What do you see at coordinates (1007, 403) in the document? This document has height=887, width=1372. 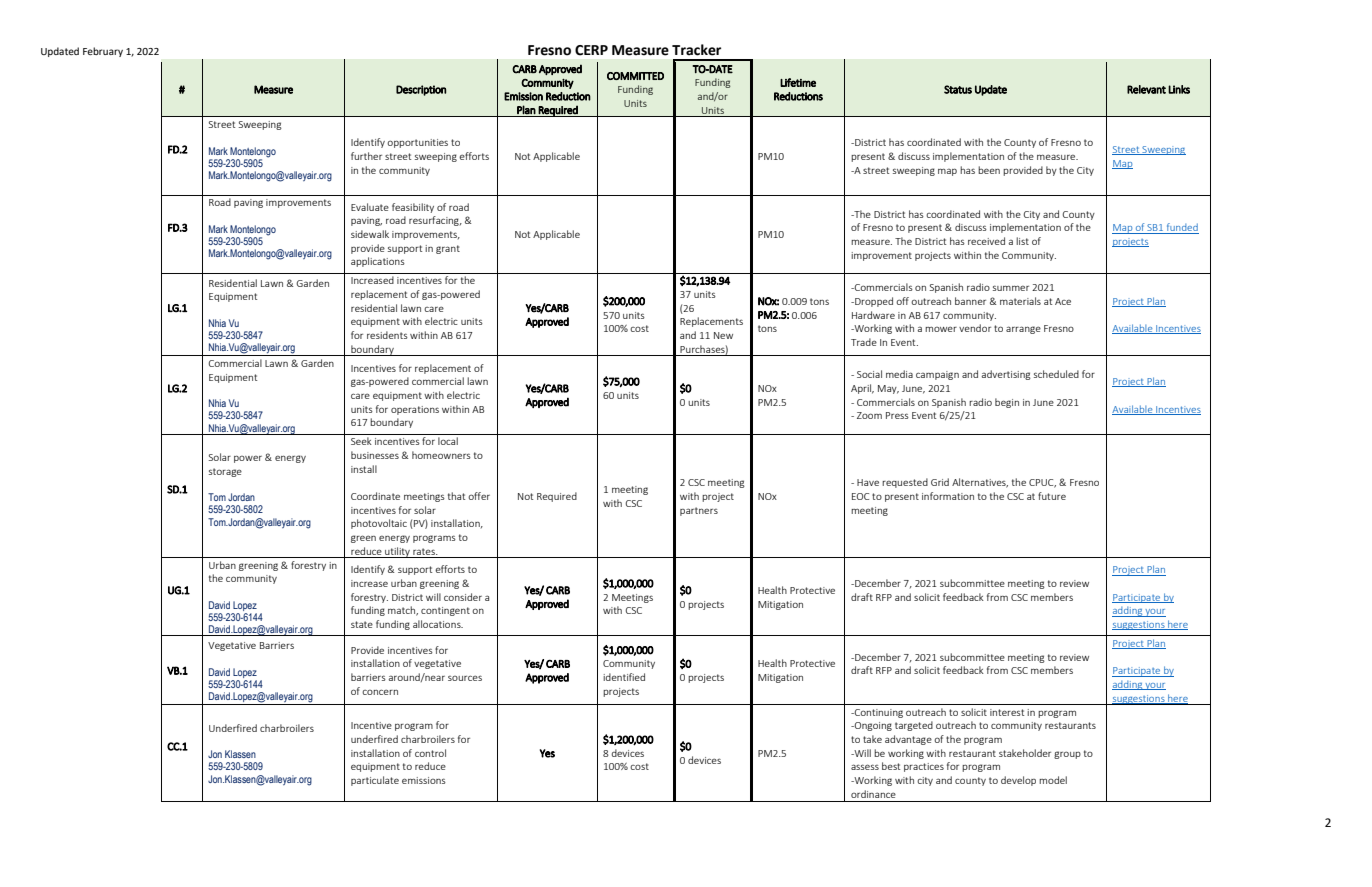 I see `begin` at bounding box center [1007, 403].
